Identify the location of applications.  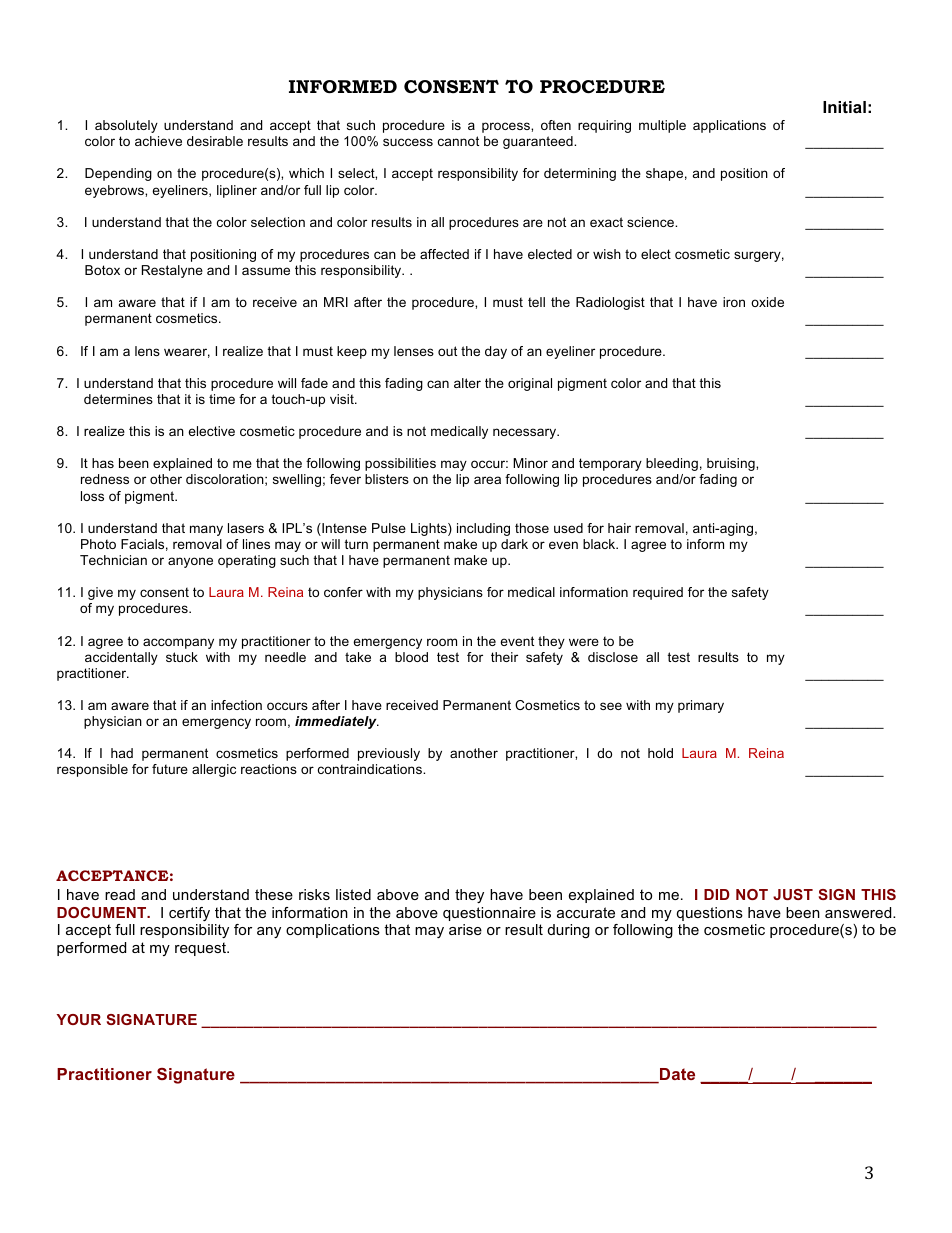
(729, 126).
